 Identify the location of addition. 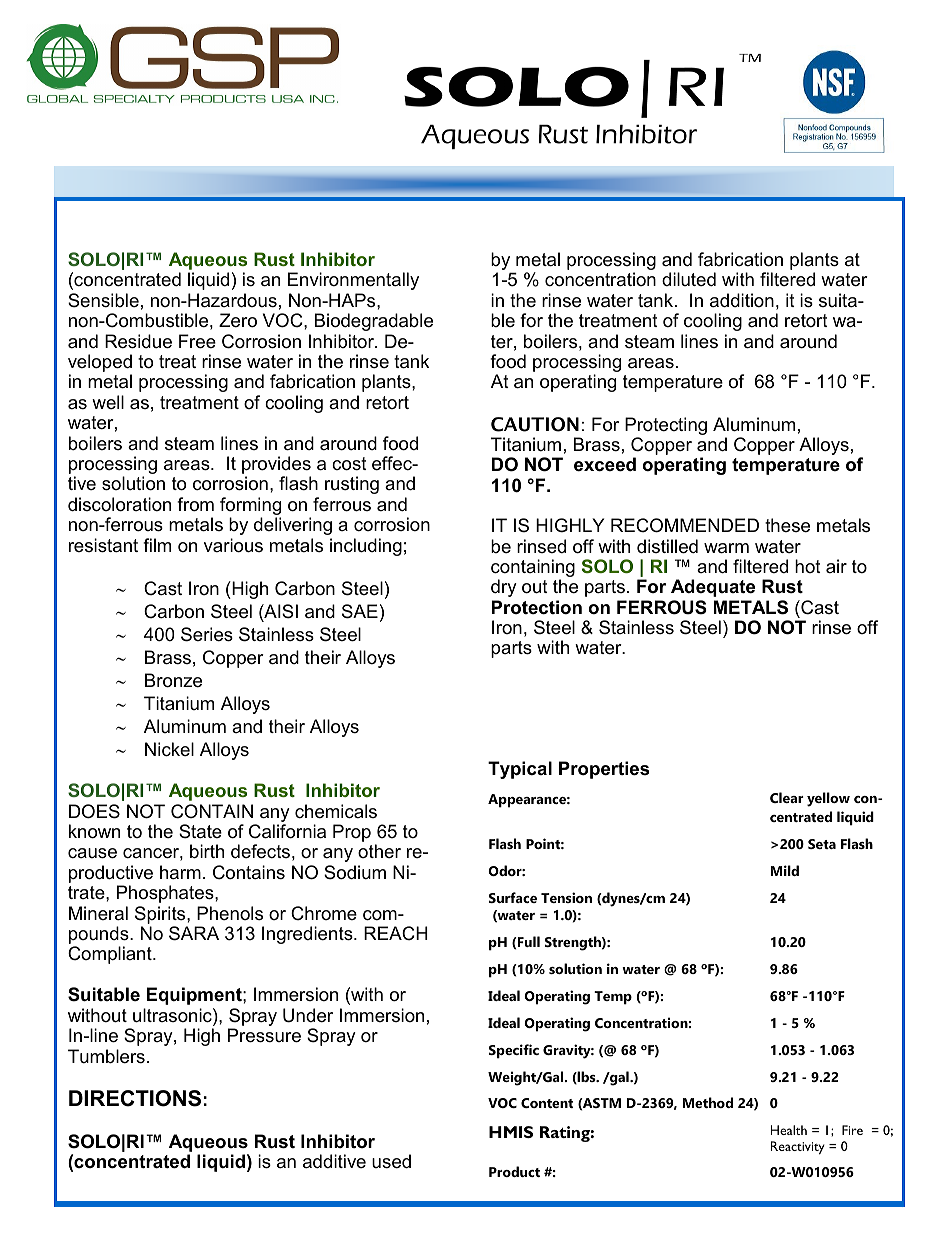
(742, 300).
